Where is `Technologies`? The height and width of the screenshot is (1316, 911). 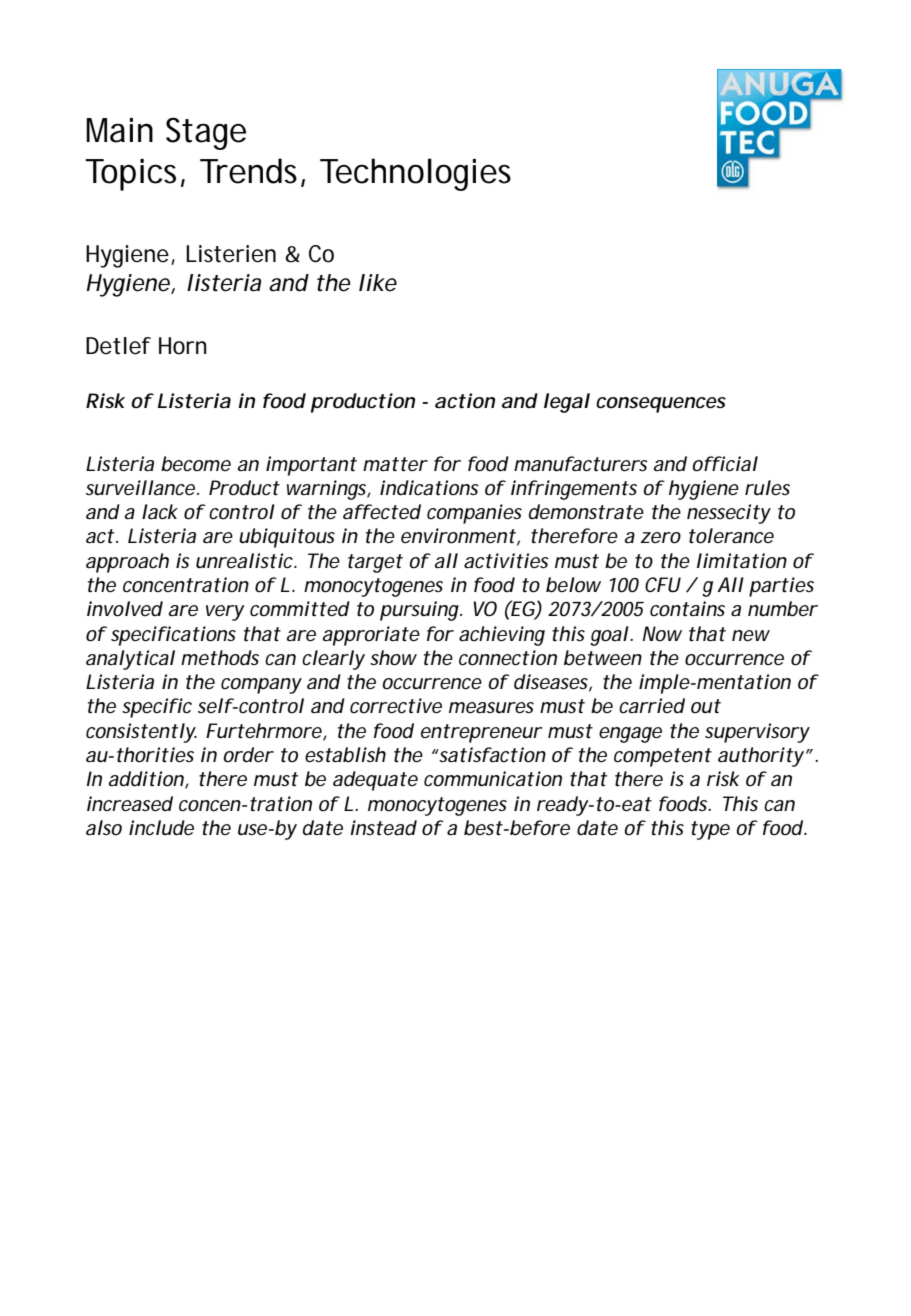 Technologies is located at coordinates (415, 174).
